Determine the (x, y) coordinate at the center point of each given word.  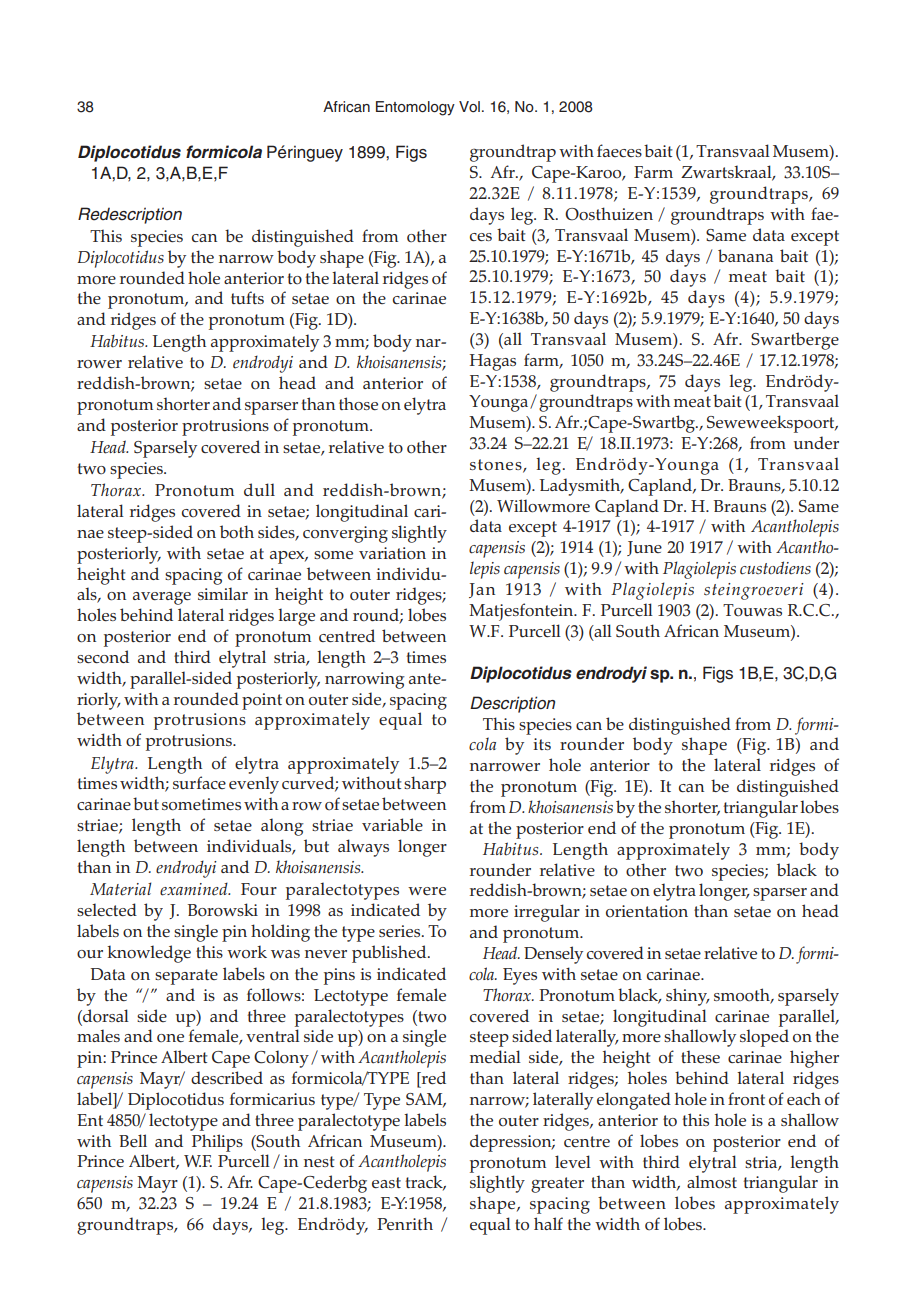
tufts (247, 297)
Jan (482, 590)
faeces (619, 150)
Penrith (405, 1223)
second (103, 656)
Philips (217, 1143)
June (644, 548)
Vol (469, 106)
